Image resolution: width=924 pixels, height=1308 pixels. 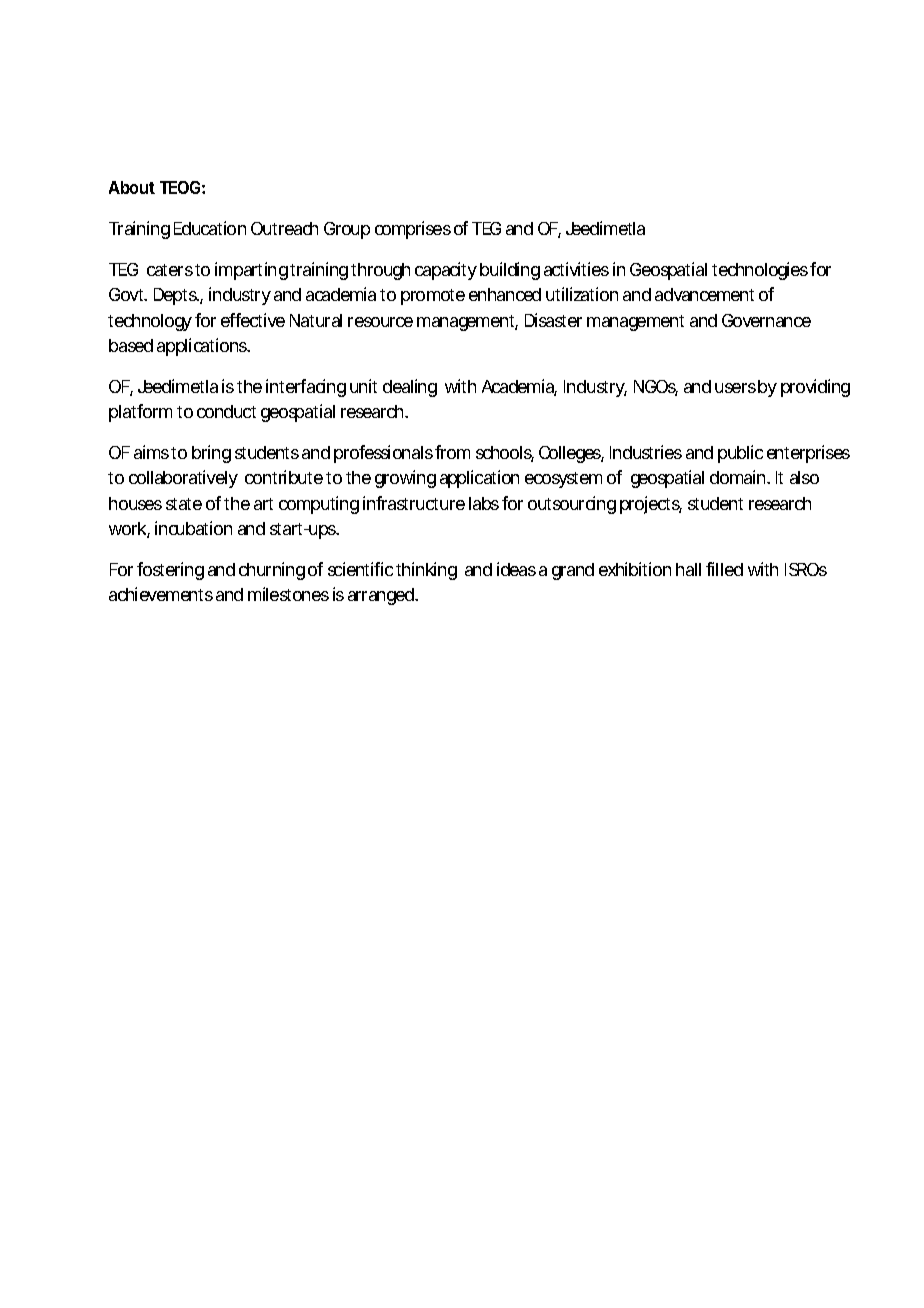 I want to click on domain, so click(x=740, y=477).
